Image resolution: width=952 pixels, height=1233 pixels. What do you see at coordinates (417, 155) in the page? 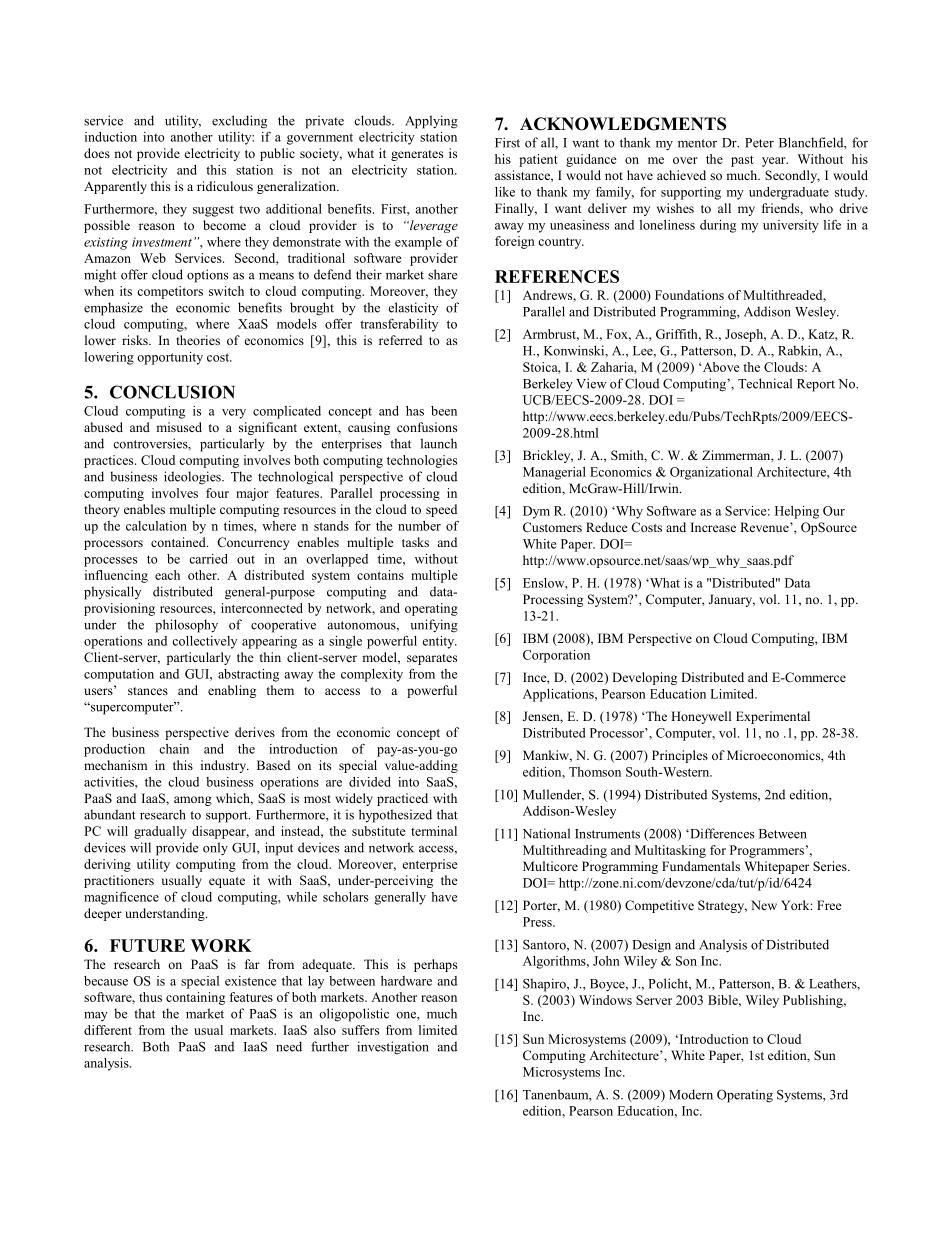
I see `generates` at bounding box center [417, 155].
